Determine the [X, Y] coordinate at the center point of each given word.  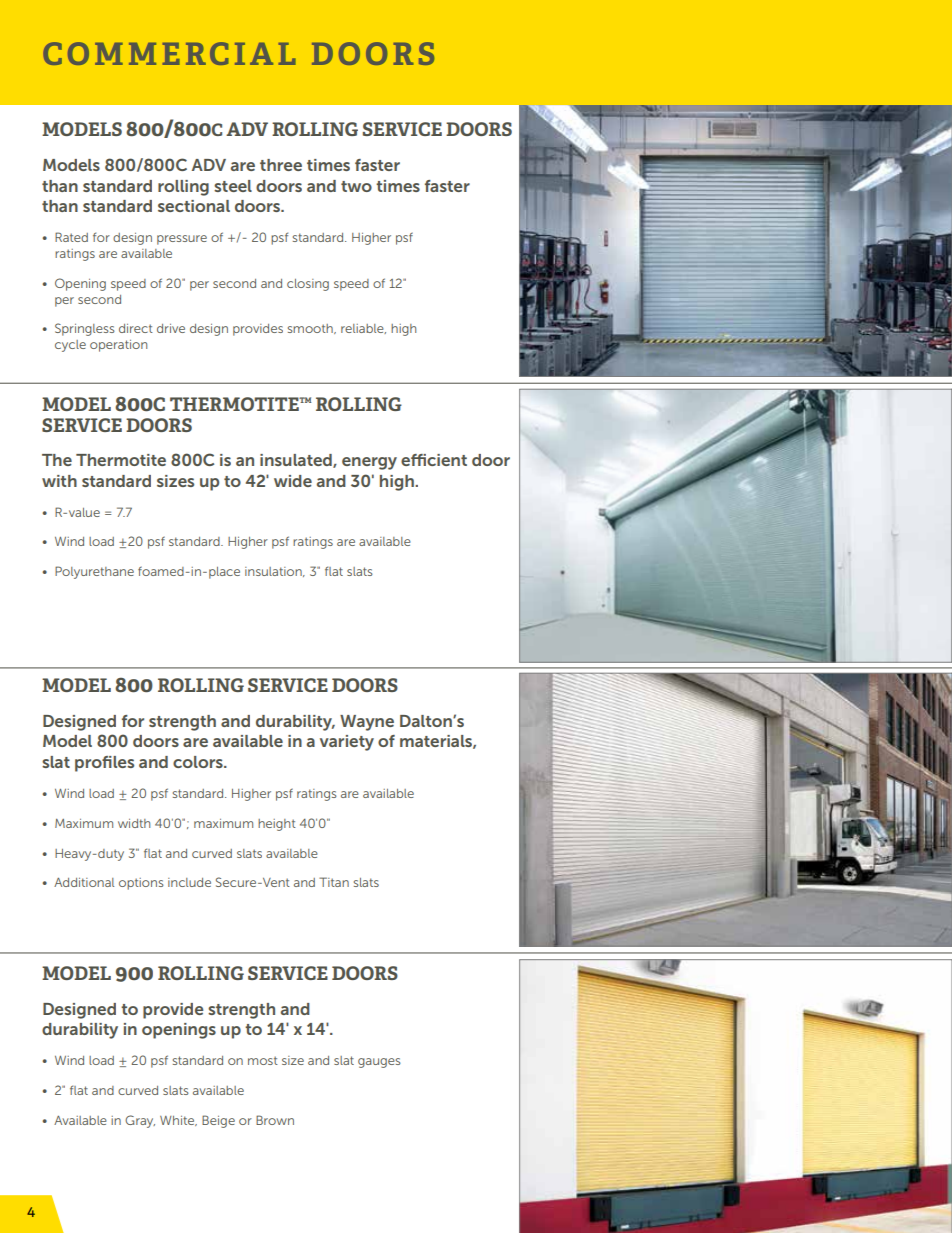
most [263, 1060]
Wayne [367, 723]
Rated [71, 237]
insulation [274, 572]
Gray [140, 1121]
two [356, 186]
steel [233, 186]
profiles [104, 764]
